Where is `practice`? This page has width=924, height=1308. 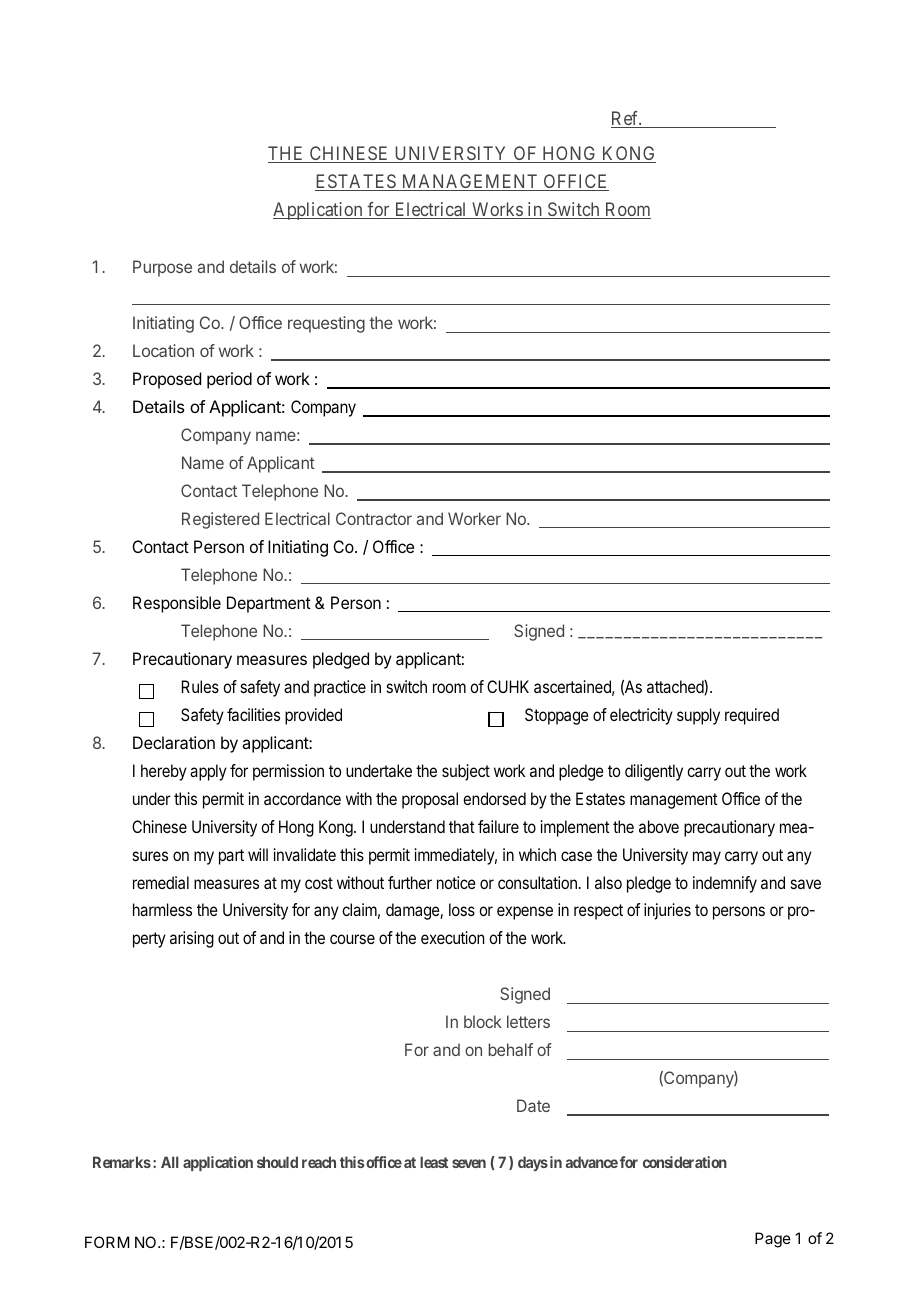 practice is located at coordinates (340, 688).
